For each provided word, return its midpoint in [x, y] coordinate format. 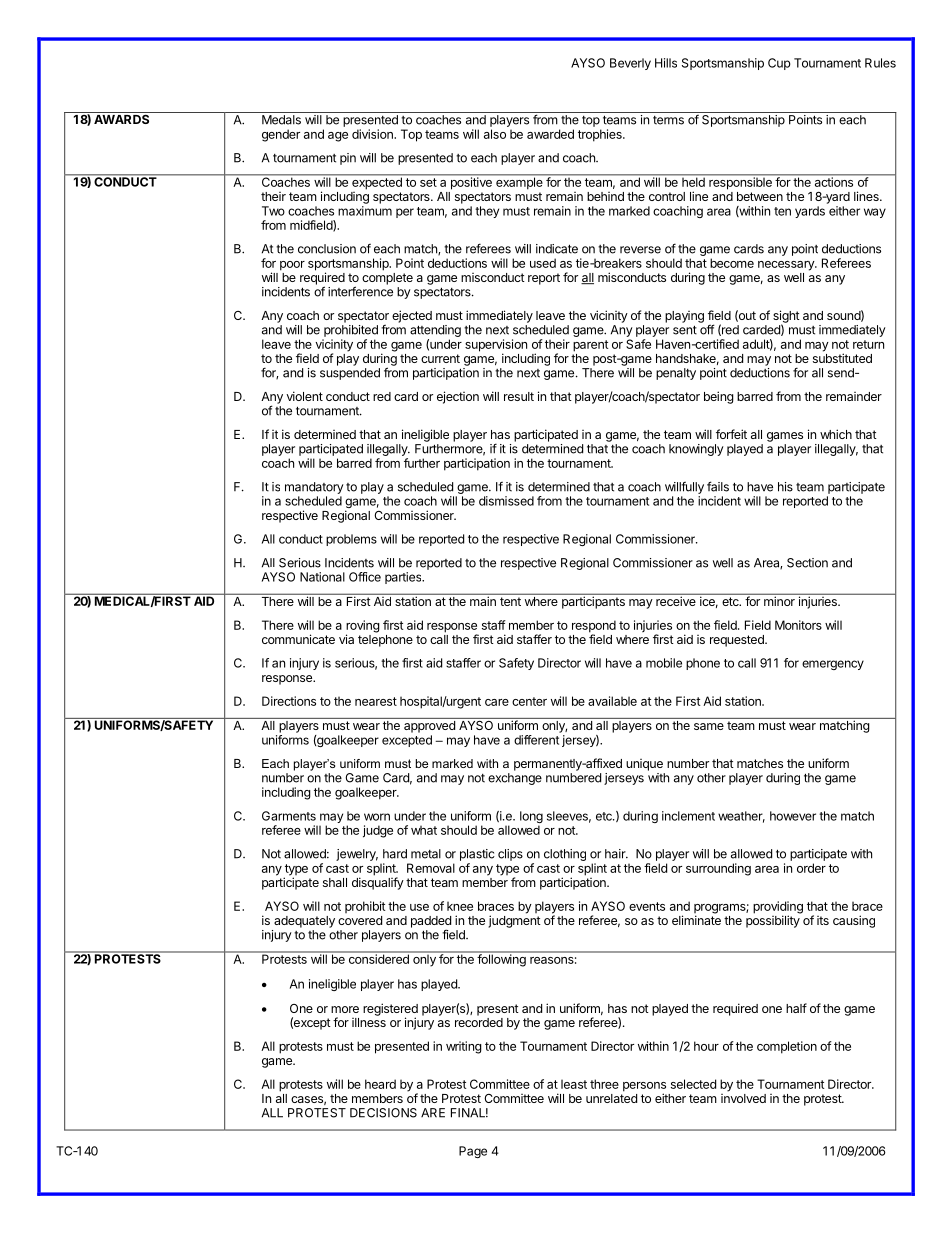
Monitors [798, 625]
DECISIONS [383, 1113]
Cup [779, 64]
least [574, 1084]
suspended [350, 374]
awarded [550, 134]
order [811, 868]
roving [363, 627]
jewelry [357, 855]
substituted [842, 358]
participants [593, 601]
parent [590, 346]
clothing [565, 855]
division [373, 134]
